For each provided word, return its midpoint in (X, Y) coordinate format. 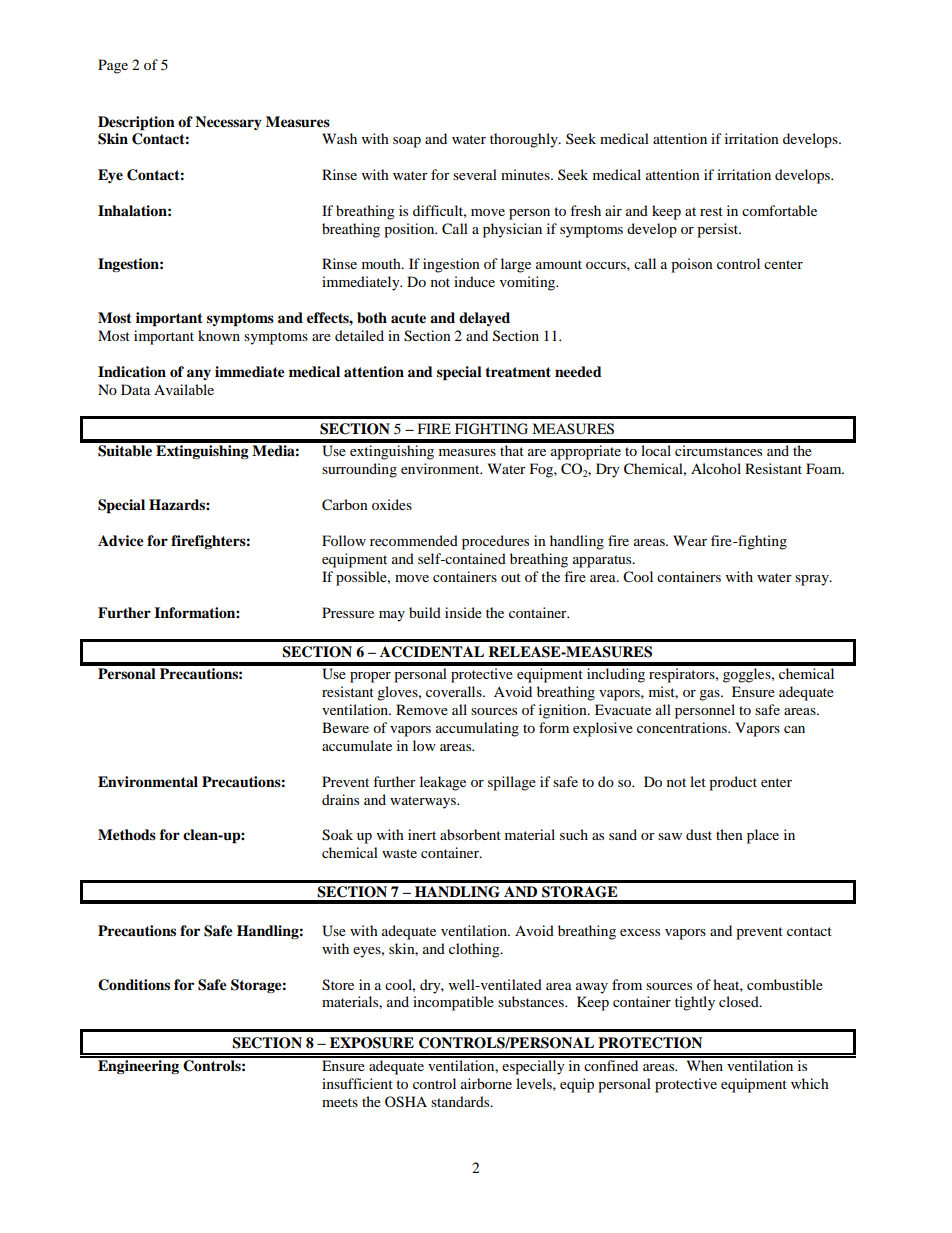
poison (692, 265)
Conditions (134, 985)
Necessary (228, 123)
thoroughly (525, 140)
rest (711, 211)
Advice (121, 541)
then (729, 834)
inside (463, 612)
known (219, 335)
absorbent (470, 834)
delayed (484, 319)
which (810, 1083)
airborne (486, 1083)
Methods (127, 835)
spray (813, 580)
